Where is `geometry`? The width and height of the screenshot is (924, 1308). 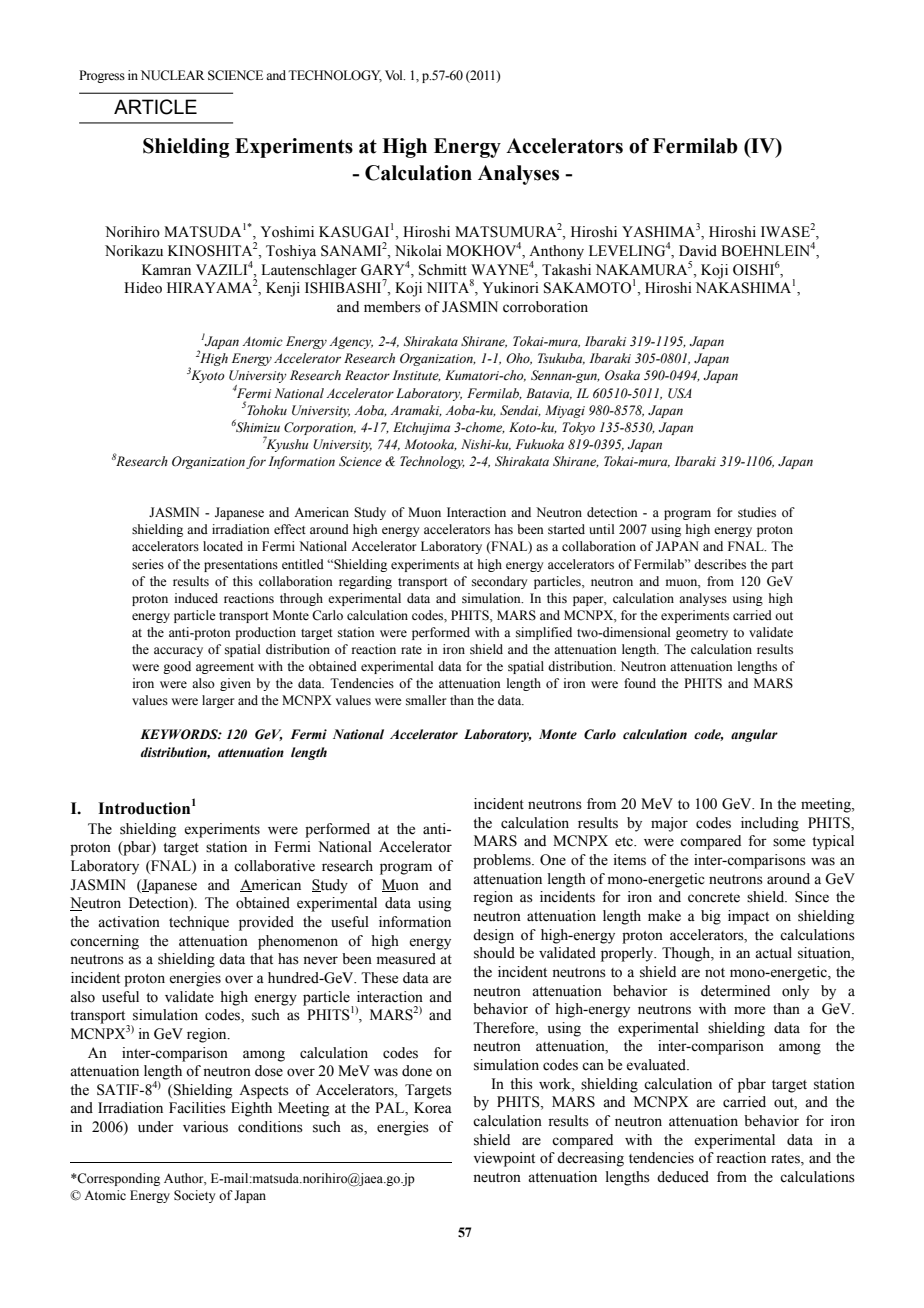
geometry is located at coordinates (702, 634).
